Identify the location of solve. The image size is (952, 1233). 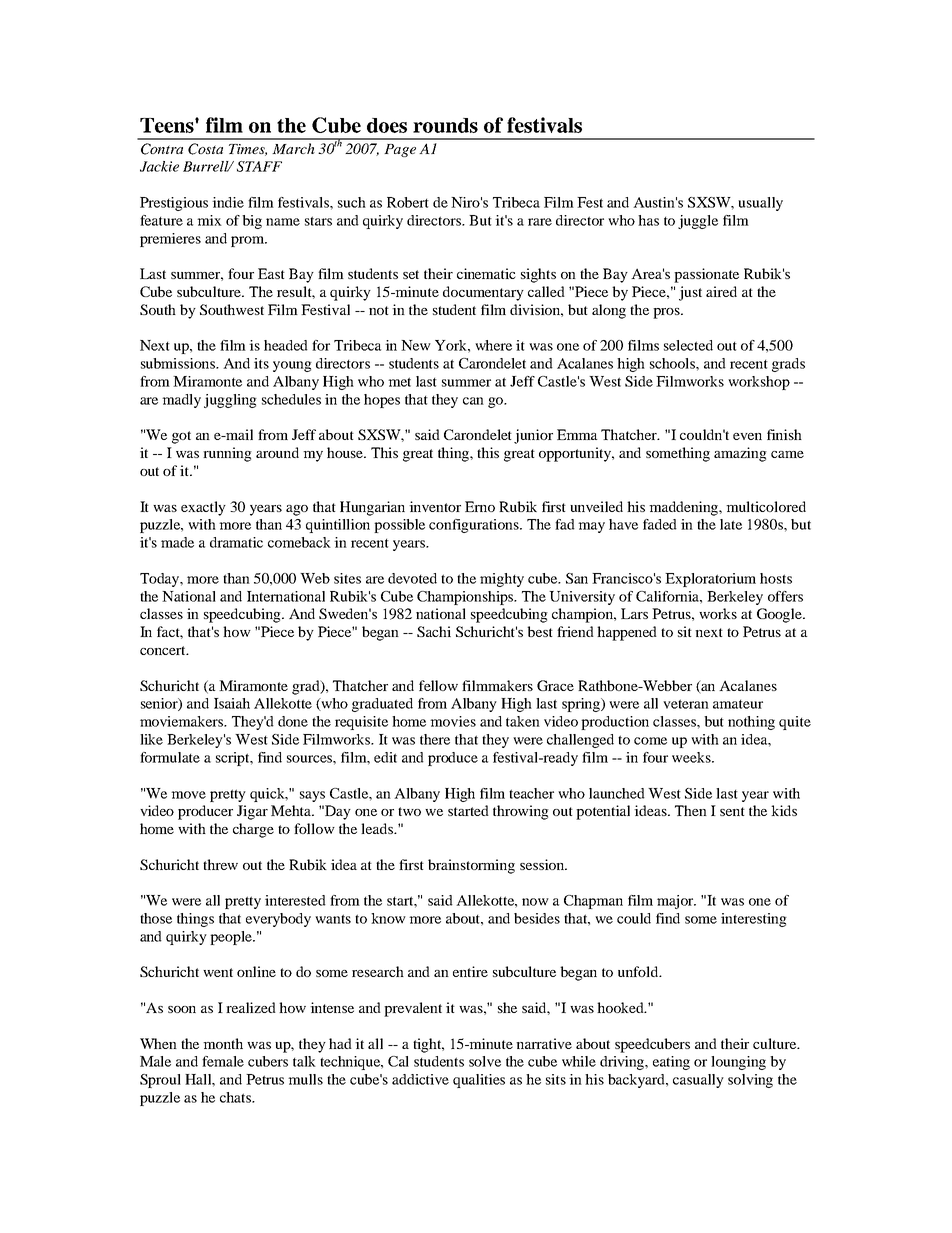
(485, 1061).
